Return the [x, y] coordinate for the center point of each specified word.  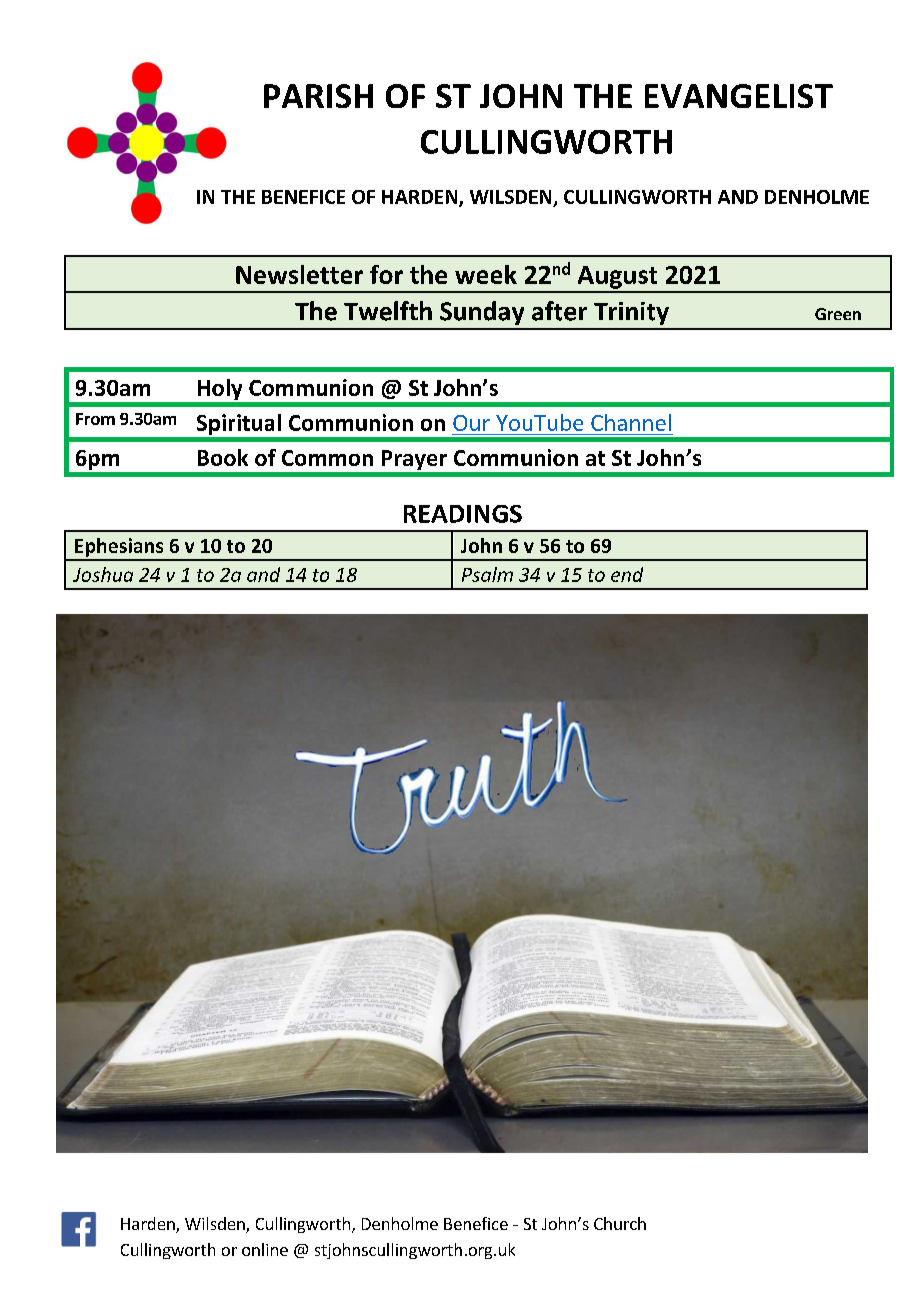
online [265, 1249]
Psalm [487, 574]
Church [620, 1223]
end [627, 574]
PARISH [318, 96]
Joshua [103, 574]
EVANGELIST [739, 96]
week [486, 274]
